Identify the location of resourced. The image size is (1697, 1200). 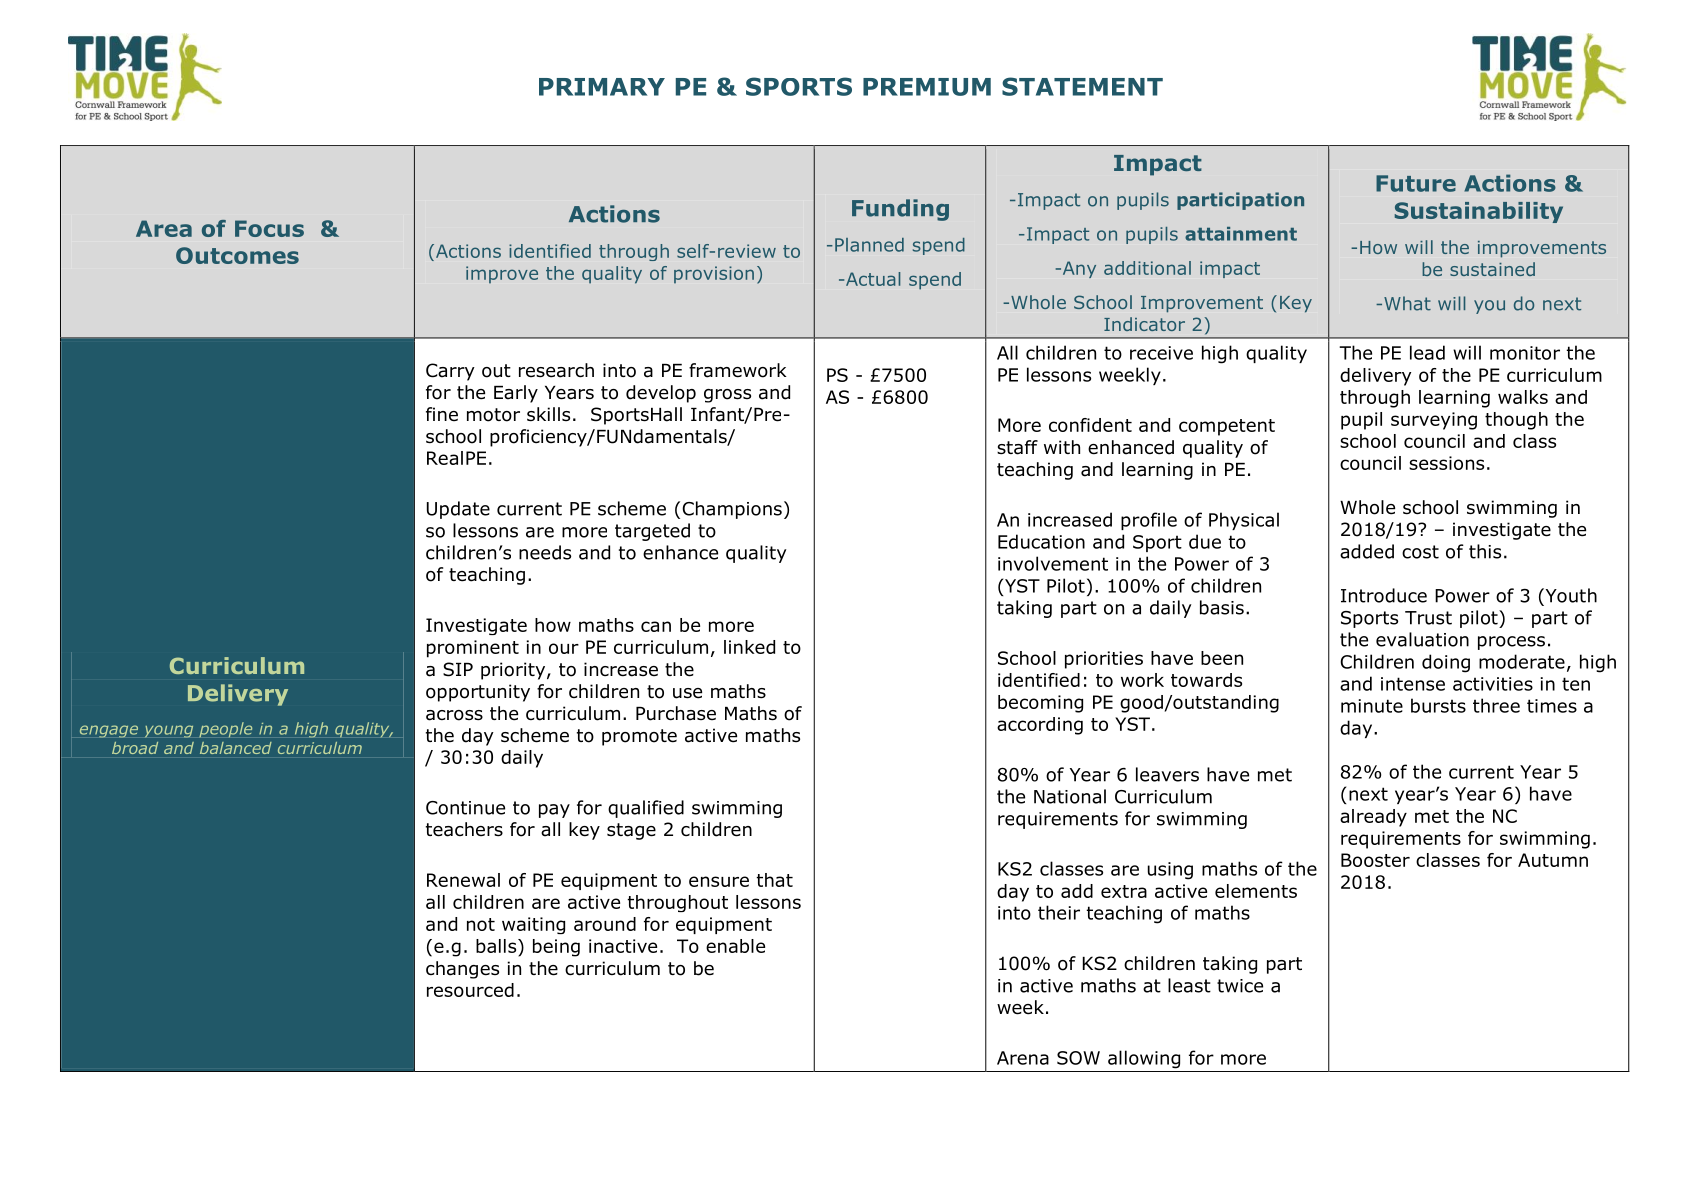
(470, 990).
